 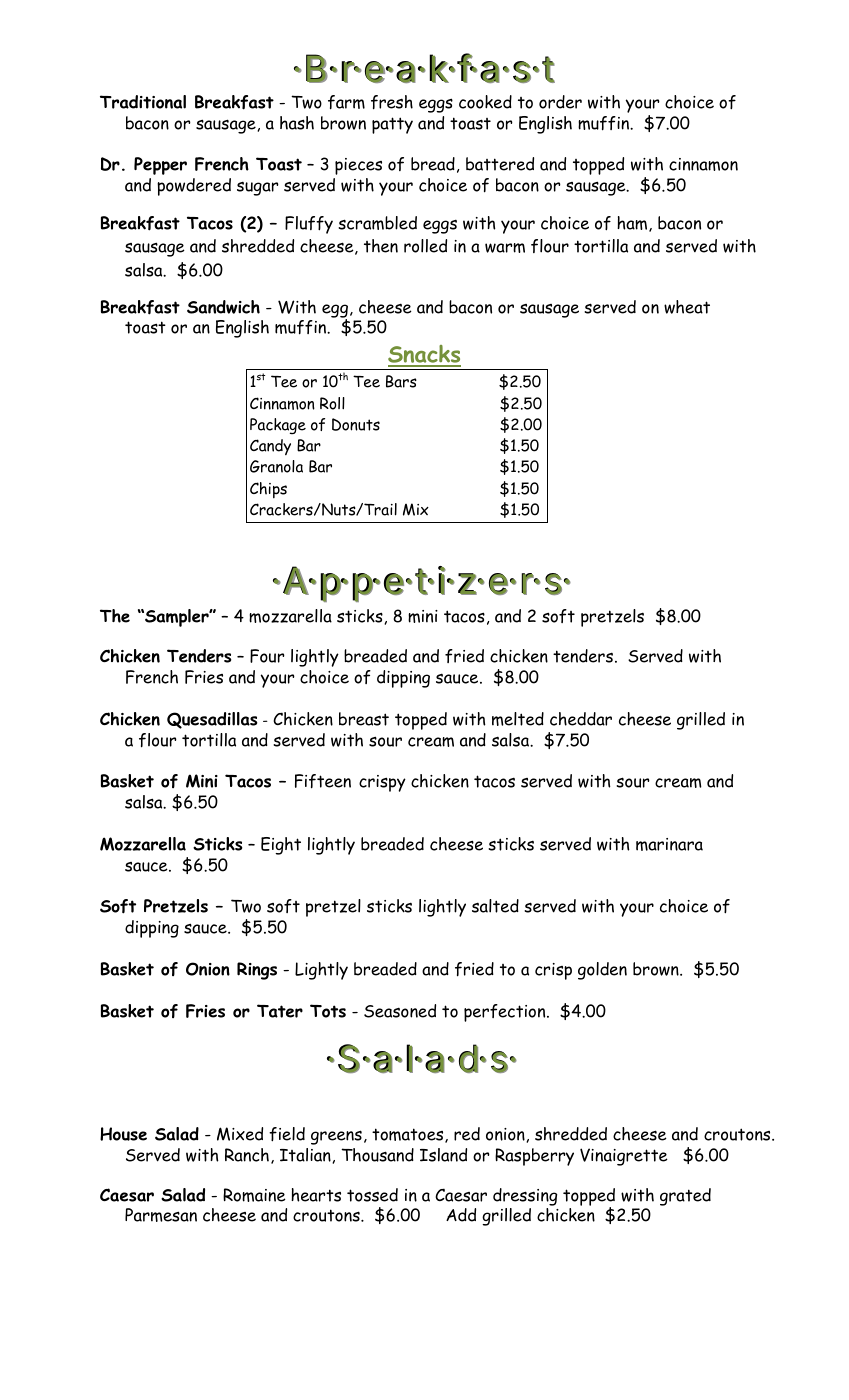 I want to click on Bars, so click(x=401, y=381).
